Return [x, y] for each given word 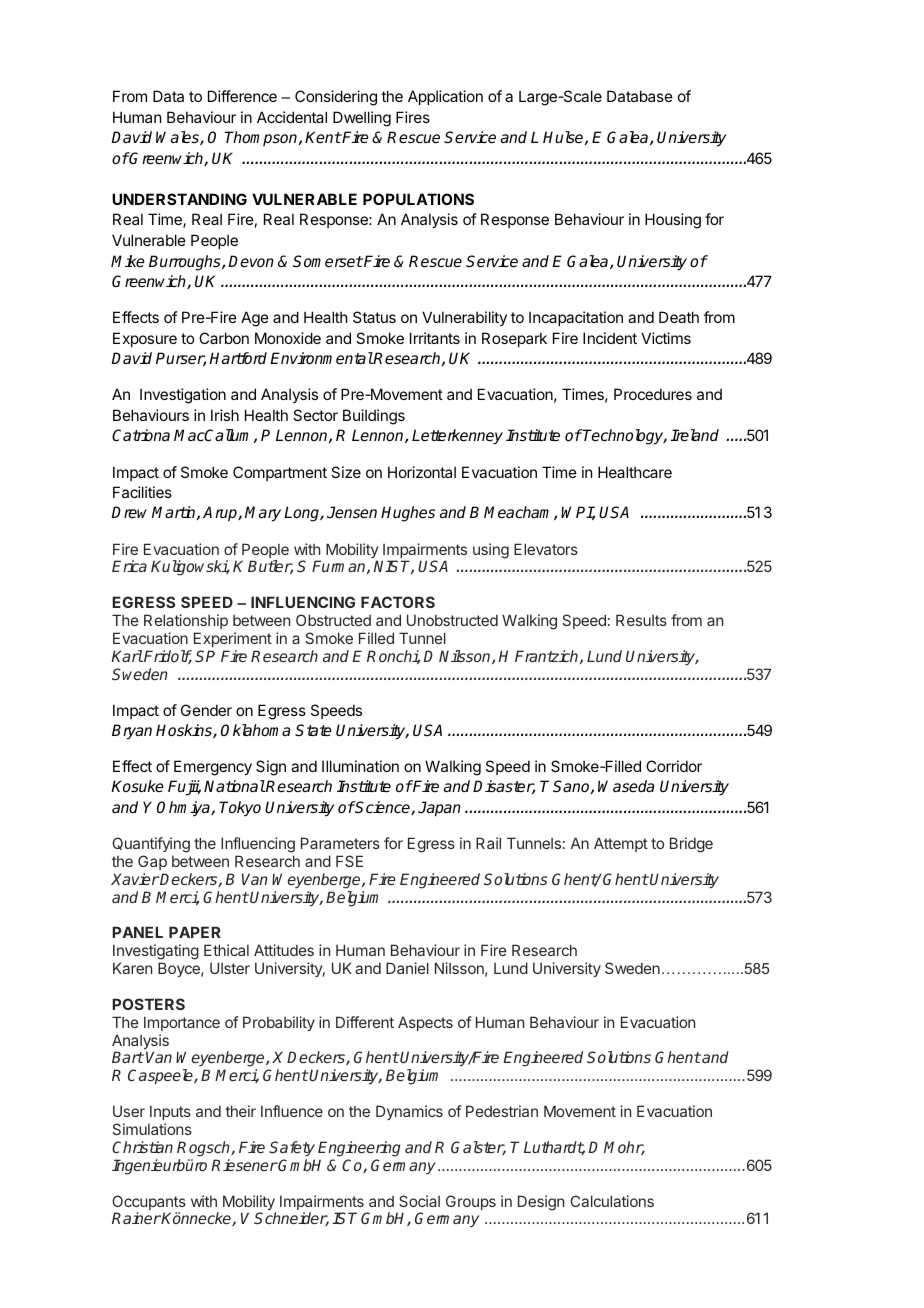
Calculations [612, 1201]
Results [641, 620]
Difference [242, 96]
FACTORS [398, 602]
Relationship [186, 621]
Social [419, 1201]
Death [679, 317]
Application [445, 97]
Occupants [149, 1204]
